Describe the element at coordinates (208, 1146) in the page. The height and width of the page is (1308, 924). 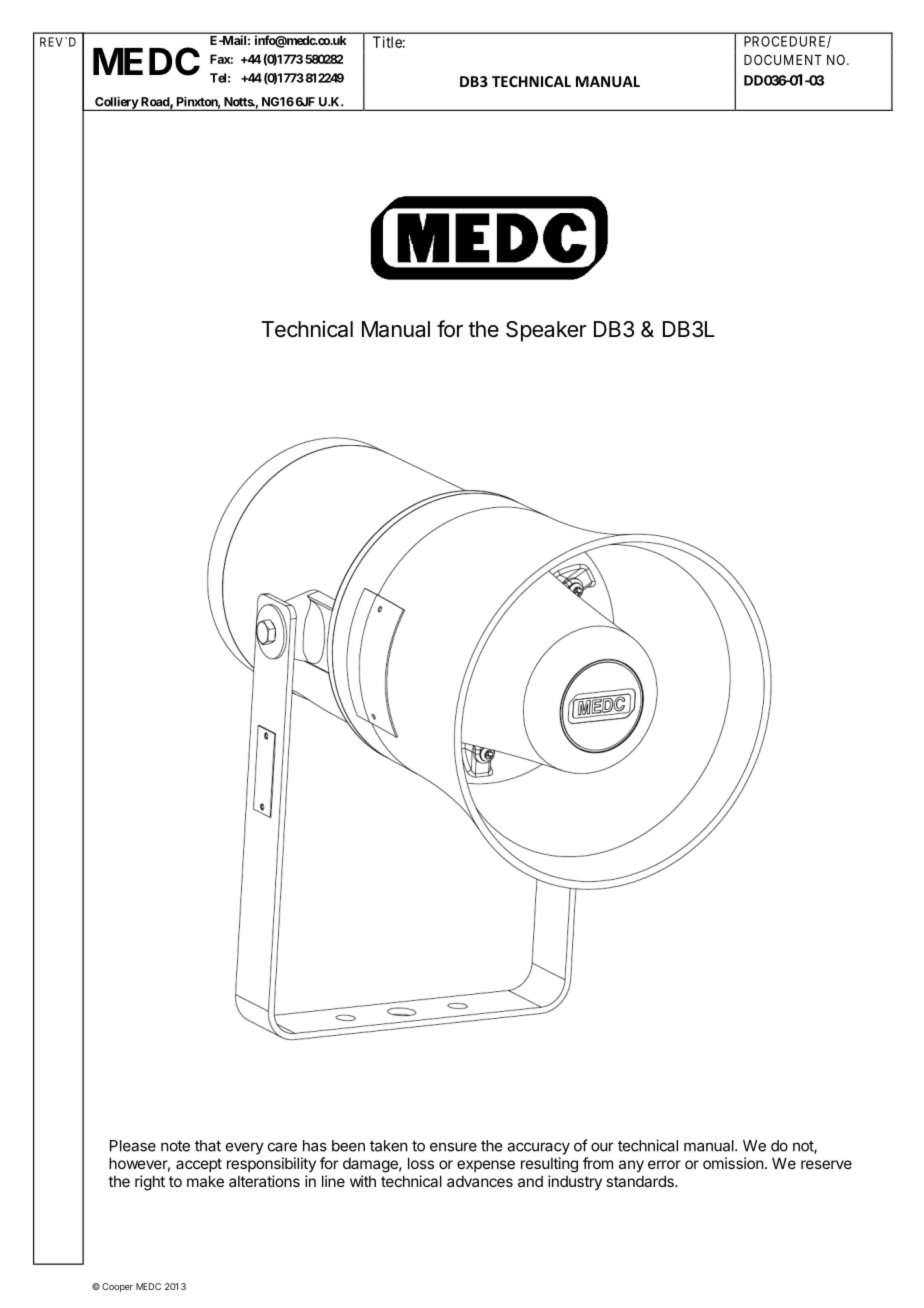
I see `that` at that location.
